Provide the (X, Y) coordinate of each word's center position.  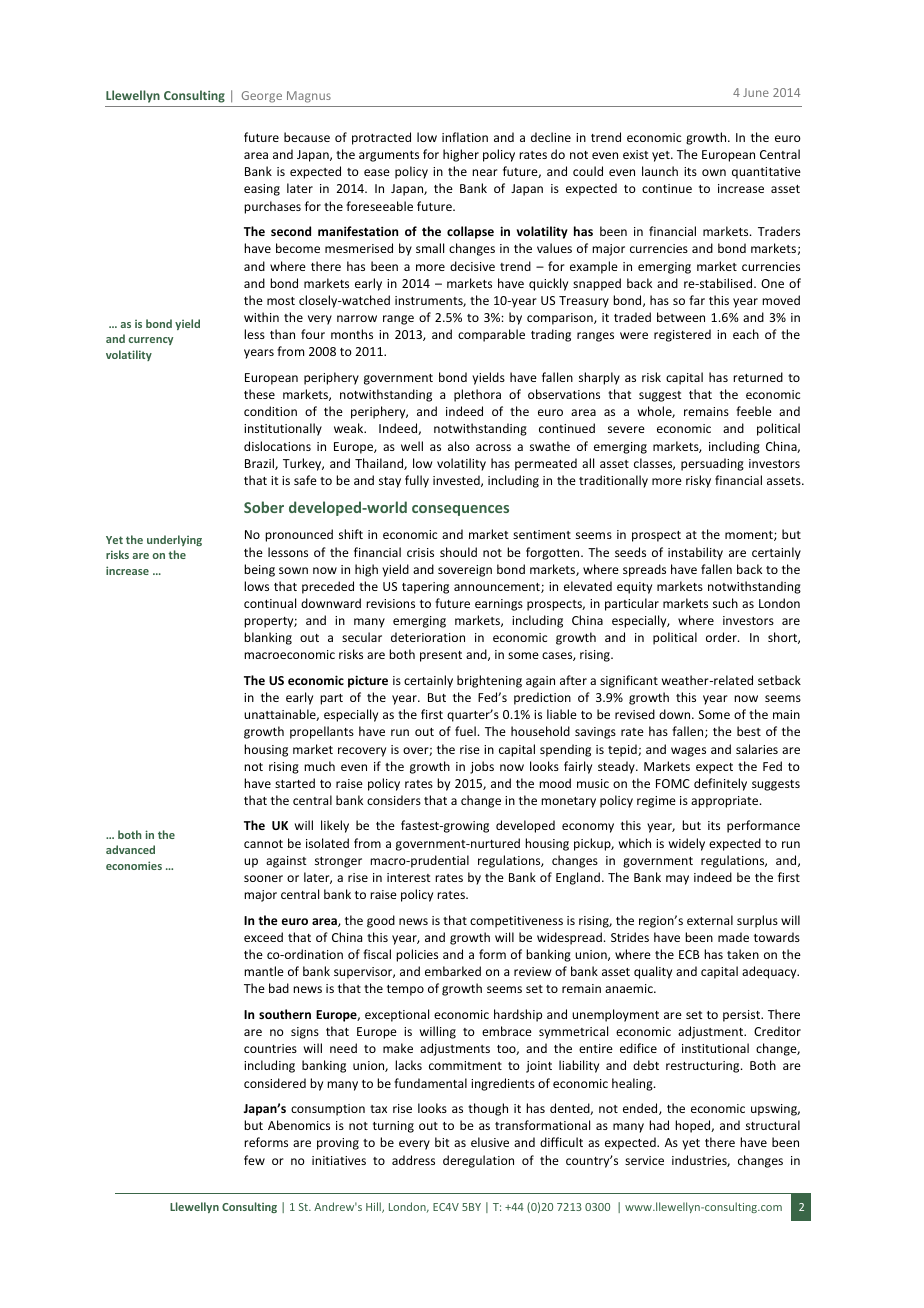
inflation (465, 137)
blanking (268, 638)
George (262, 97)
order (722, 637)
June (756, 92)
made (733, 937)
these (259, 394)
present (441, 656)
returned (758, 377)
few (254, 1160)
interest (409, 877)
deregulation (478, 1161)
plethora (477, 395)
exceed (263, 937)
